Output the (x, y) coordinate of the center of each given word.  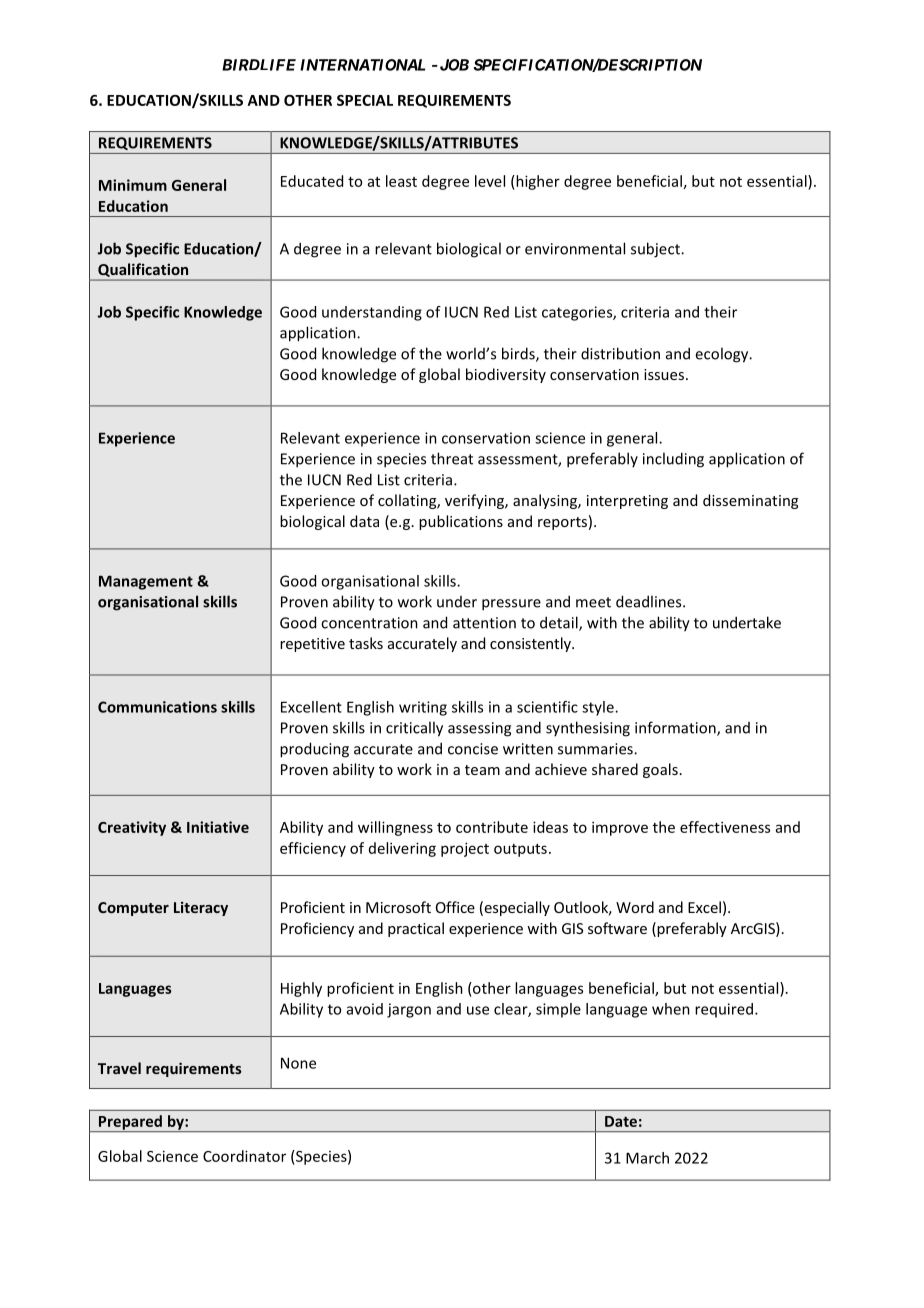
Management (146, 582)
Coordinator (244, 1156)
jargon (409, 1010)
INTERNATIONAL (362, 65)
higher (537, 182)
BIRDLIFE (259, 65)
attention (484, 623)
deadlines (650, 601)
